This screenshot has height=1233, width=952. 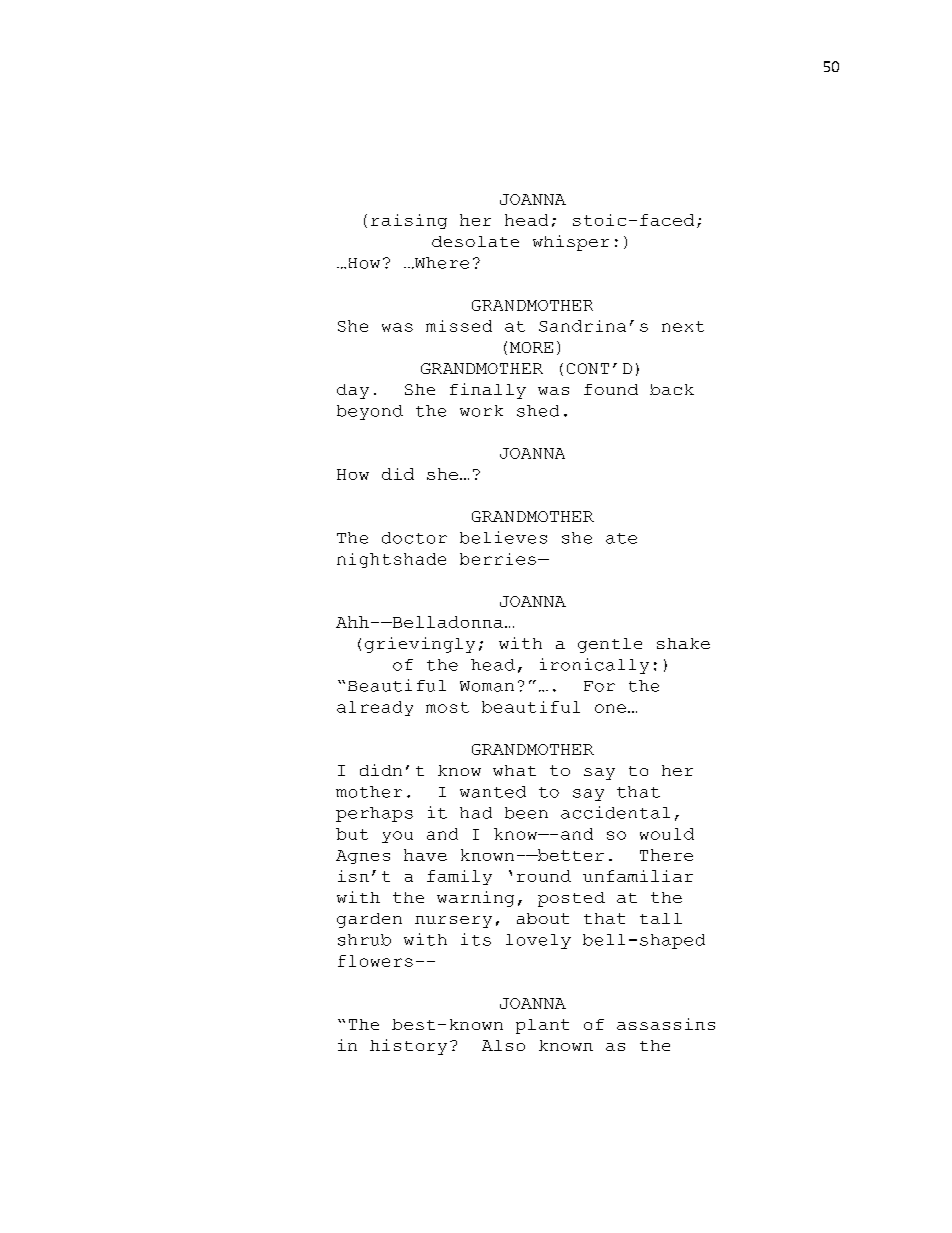 I want to click on you, so click(x=397, y=837).
